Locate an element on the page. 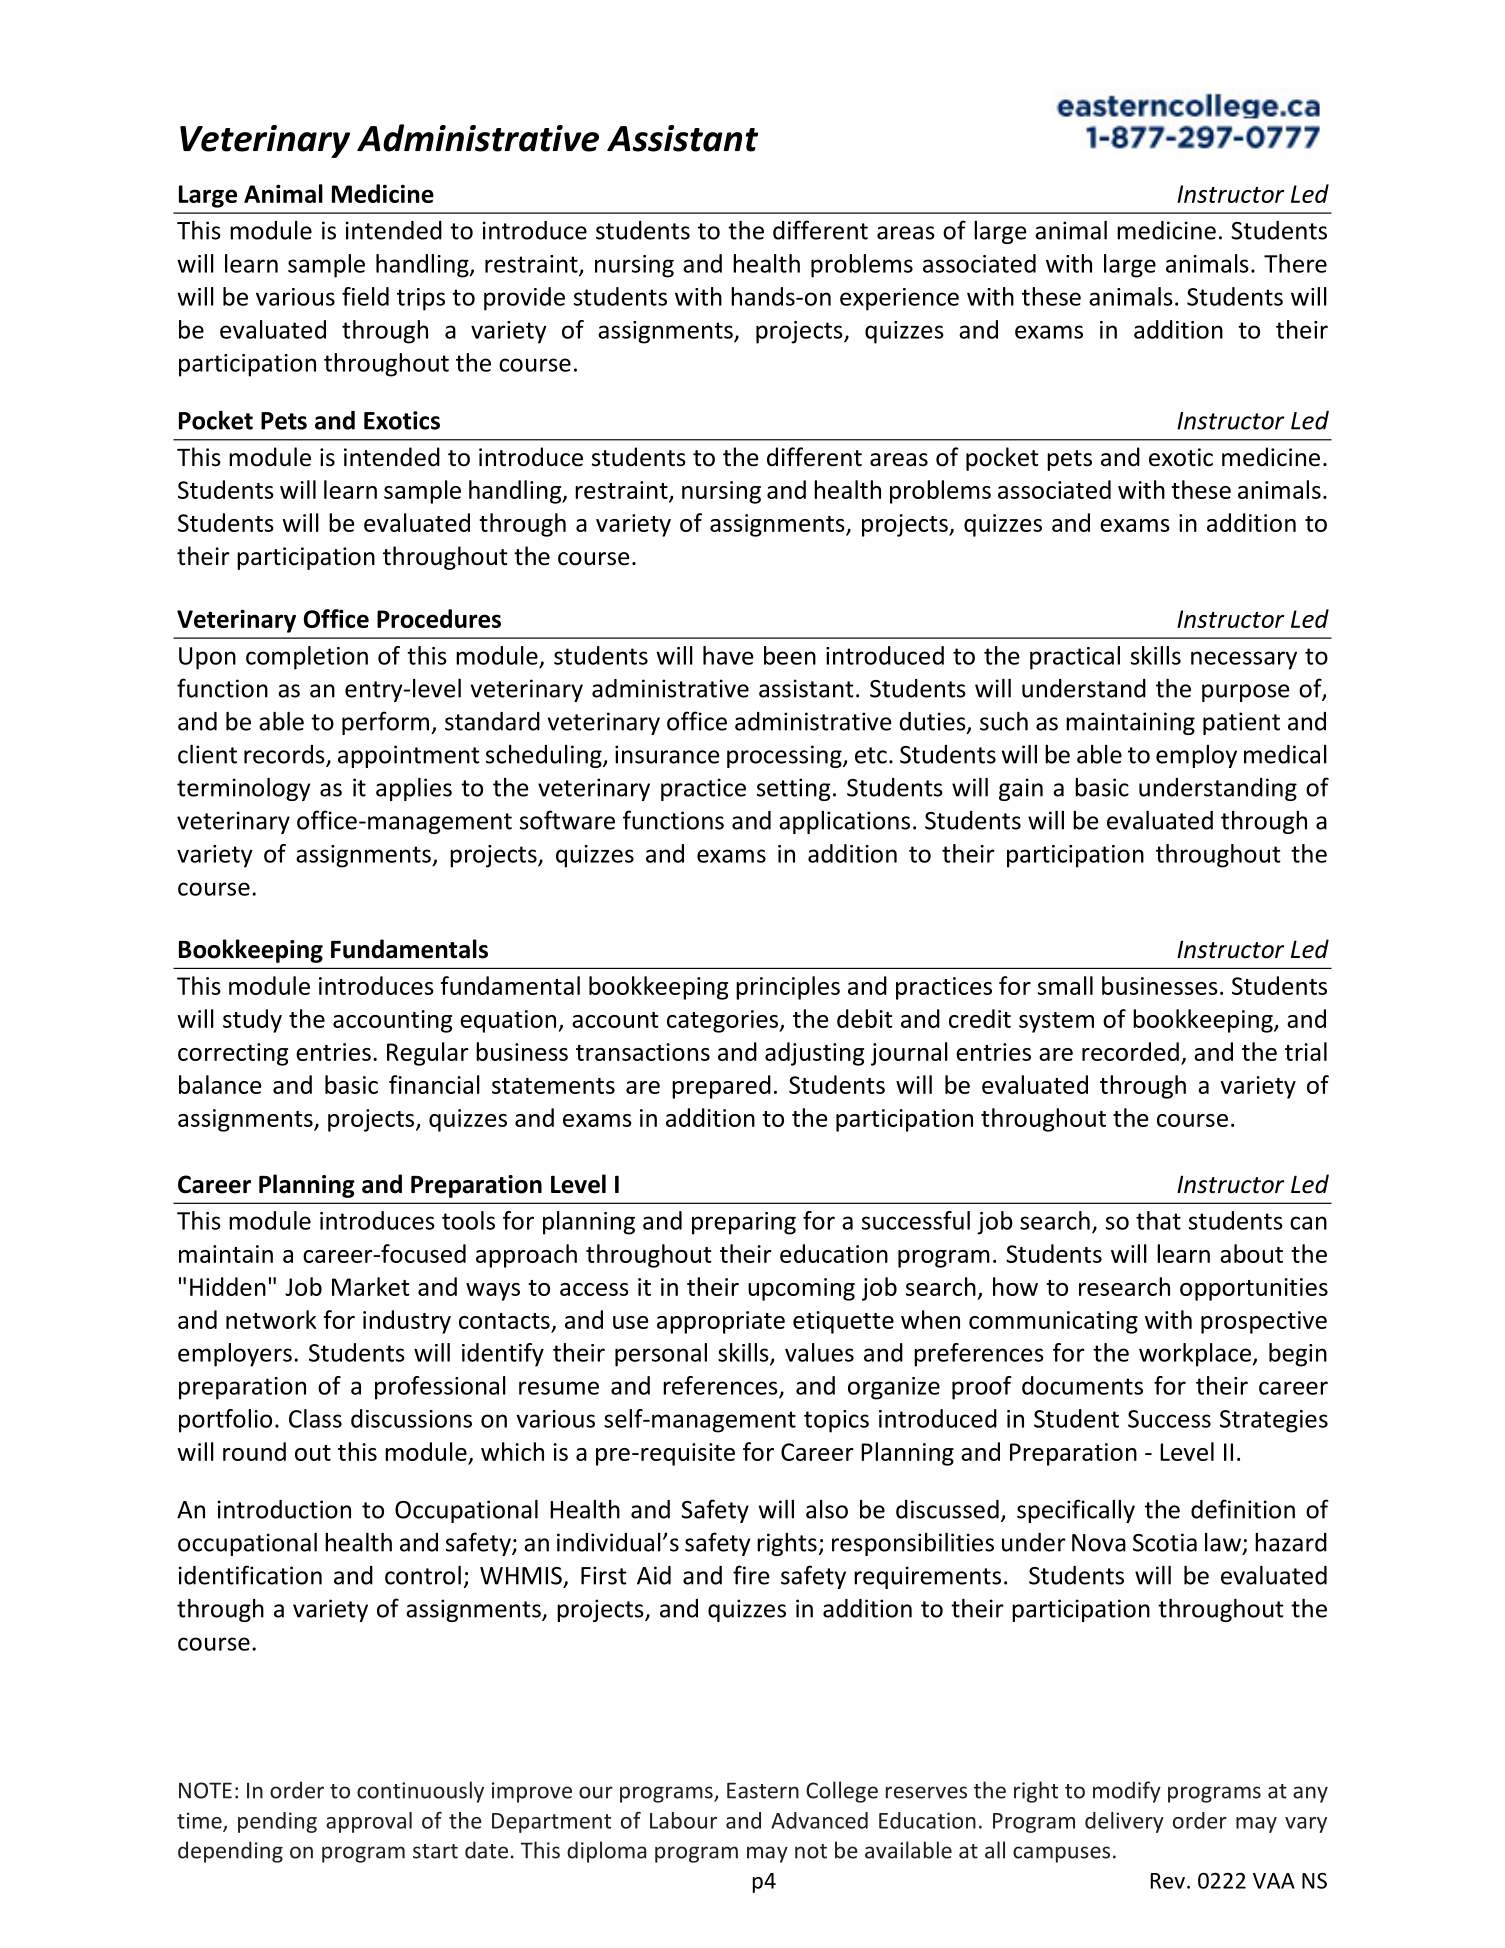 This image has height=1948, width=1505. experience is located at coordinates (899, 299).
